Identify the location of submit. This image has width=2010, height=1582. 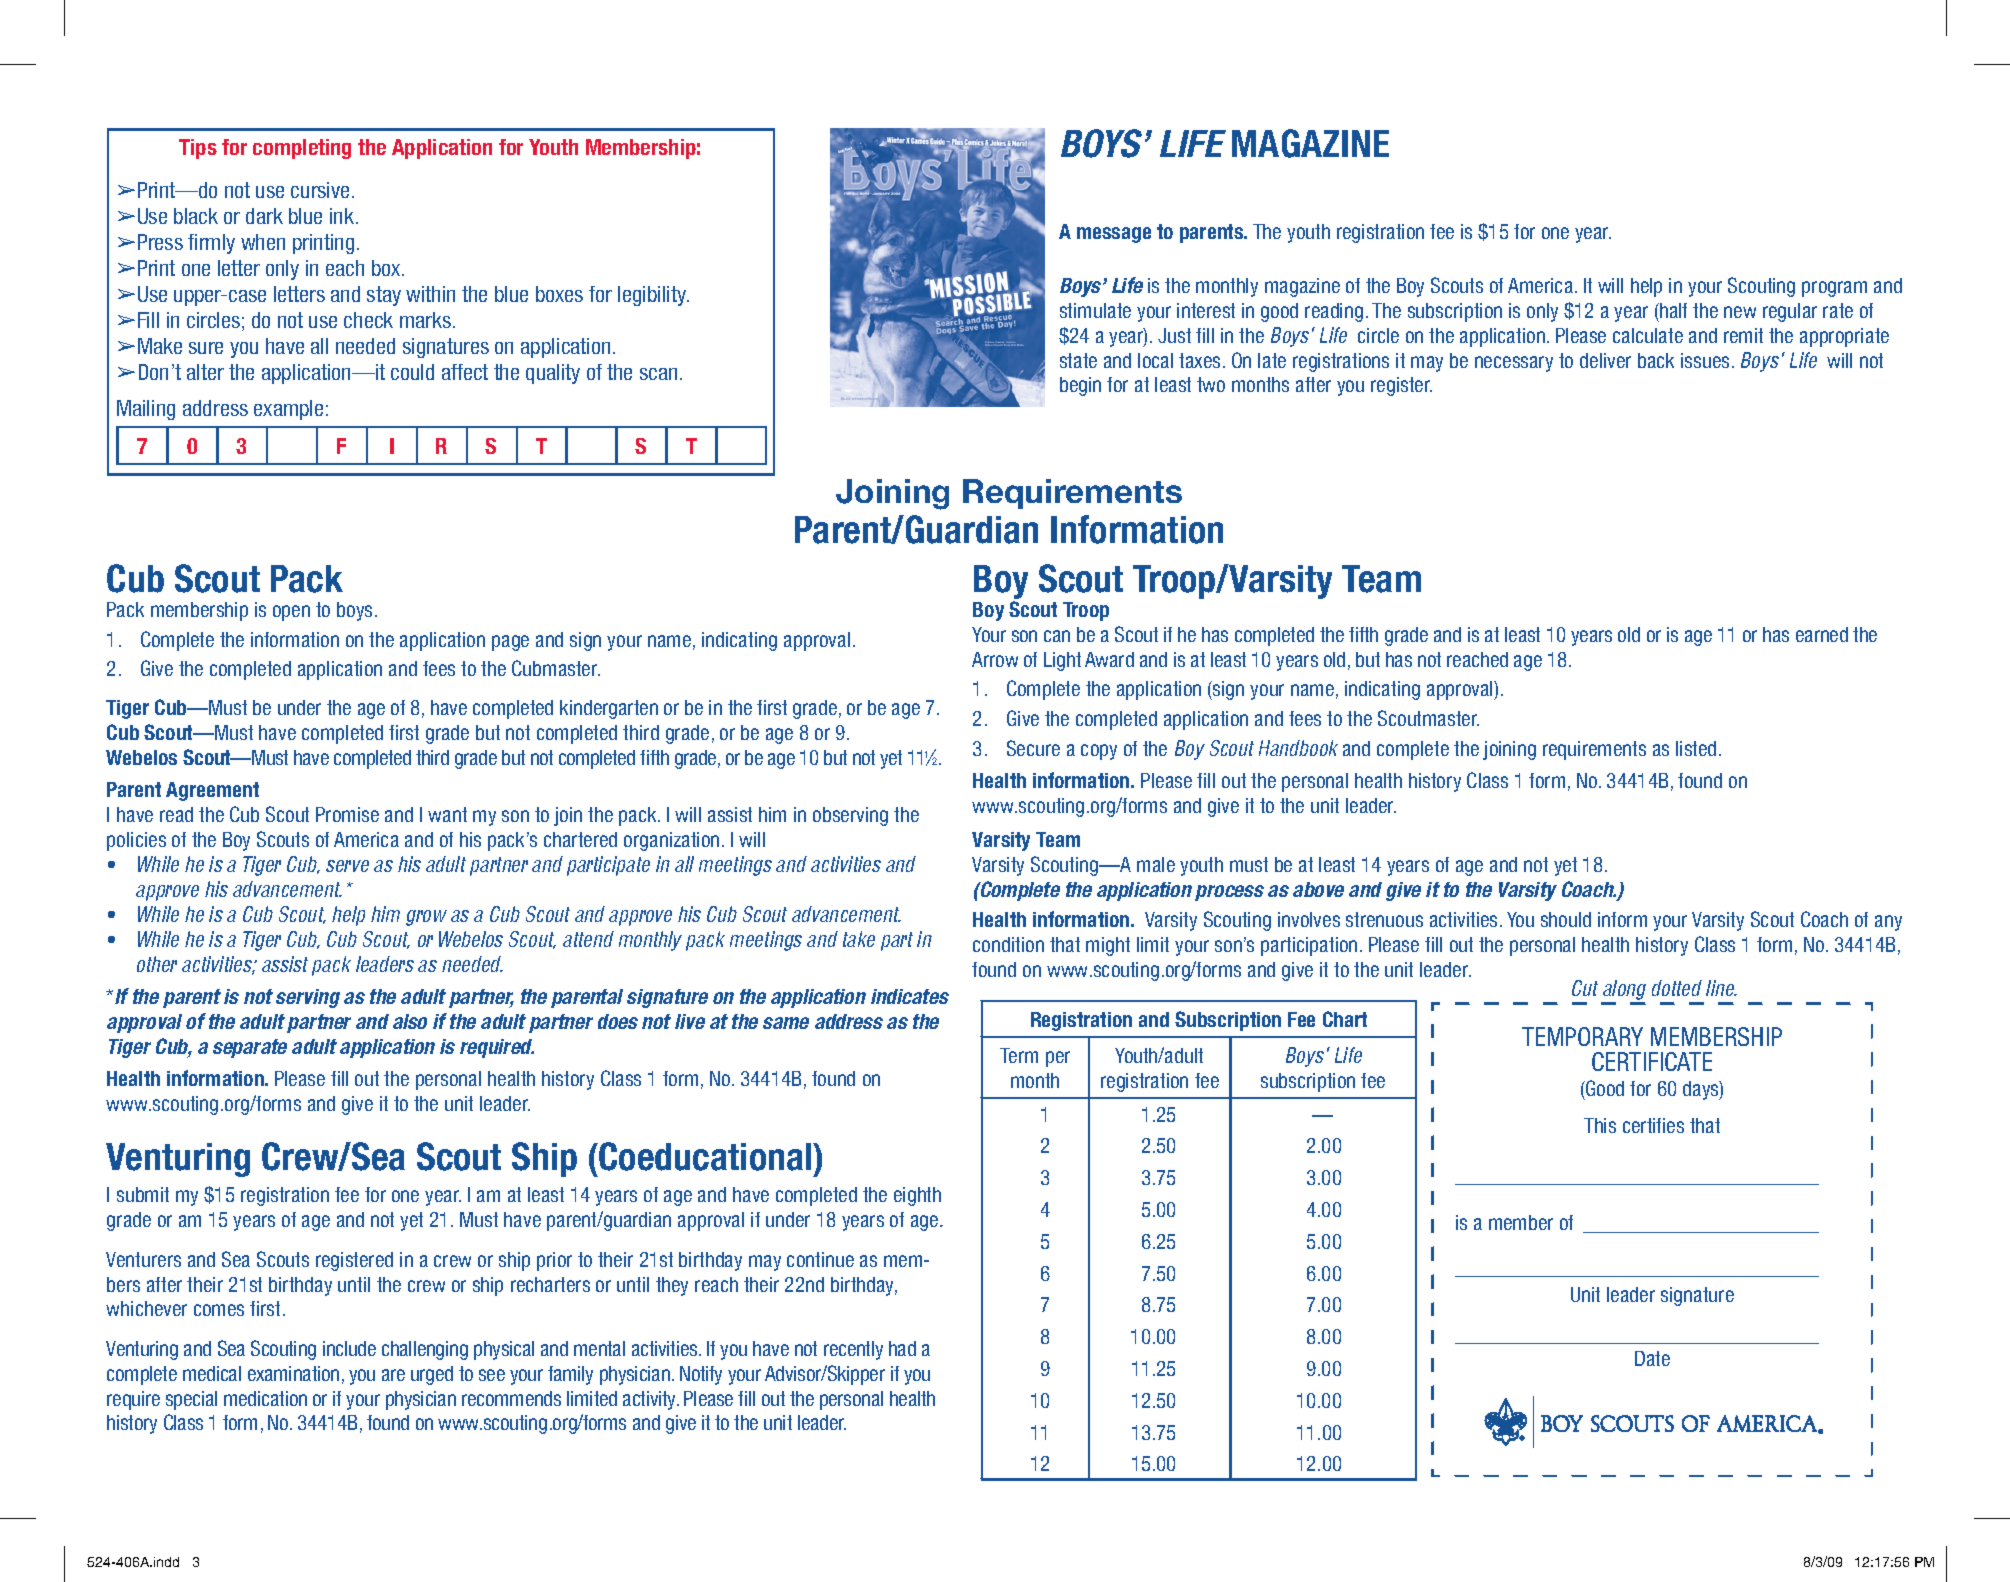
(143, 1194).
